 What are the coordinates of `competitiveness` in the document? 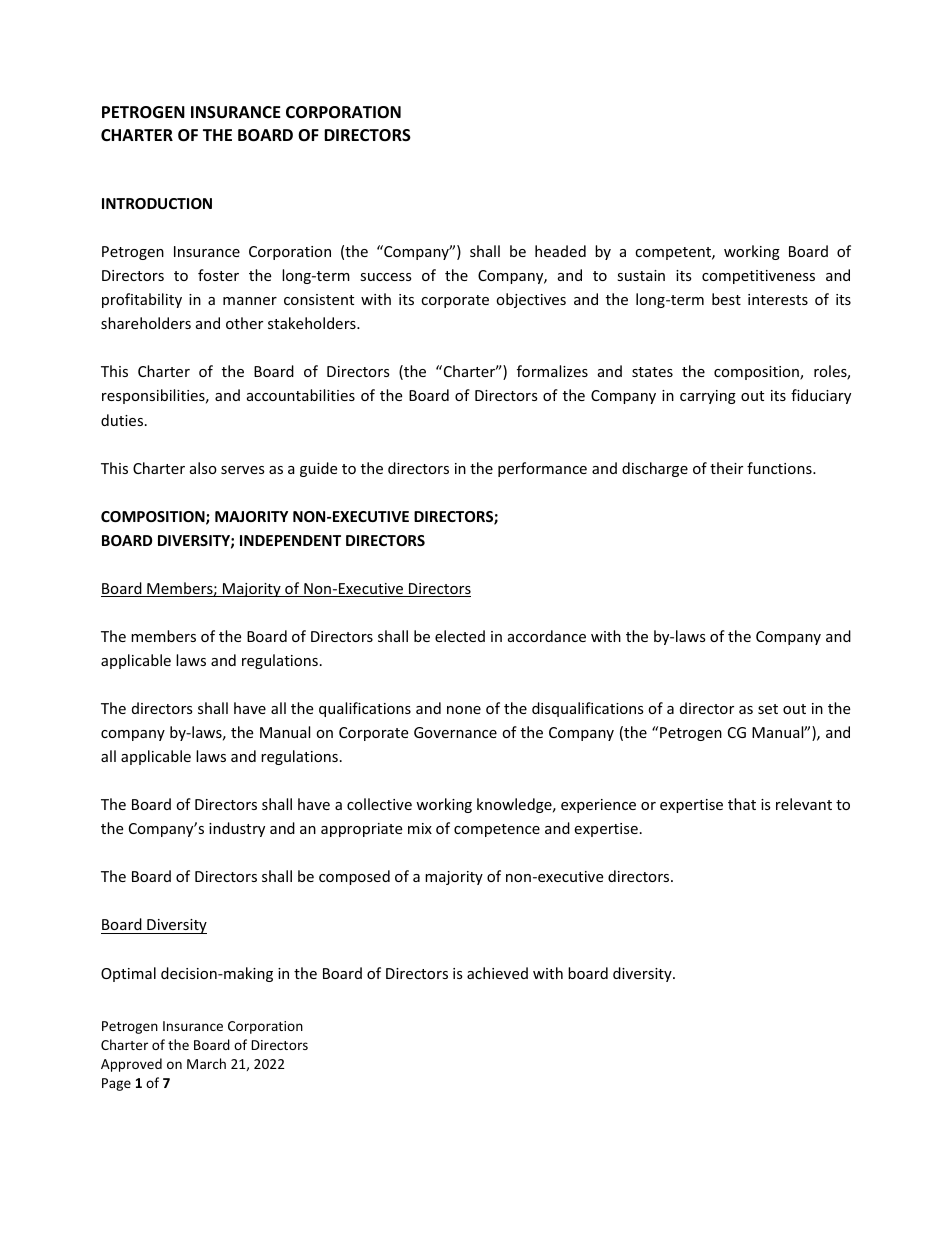 It's located at (758, 277).
